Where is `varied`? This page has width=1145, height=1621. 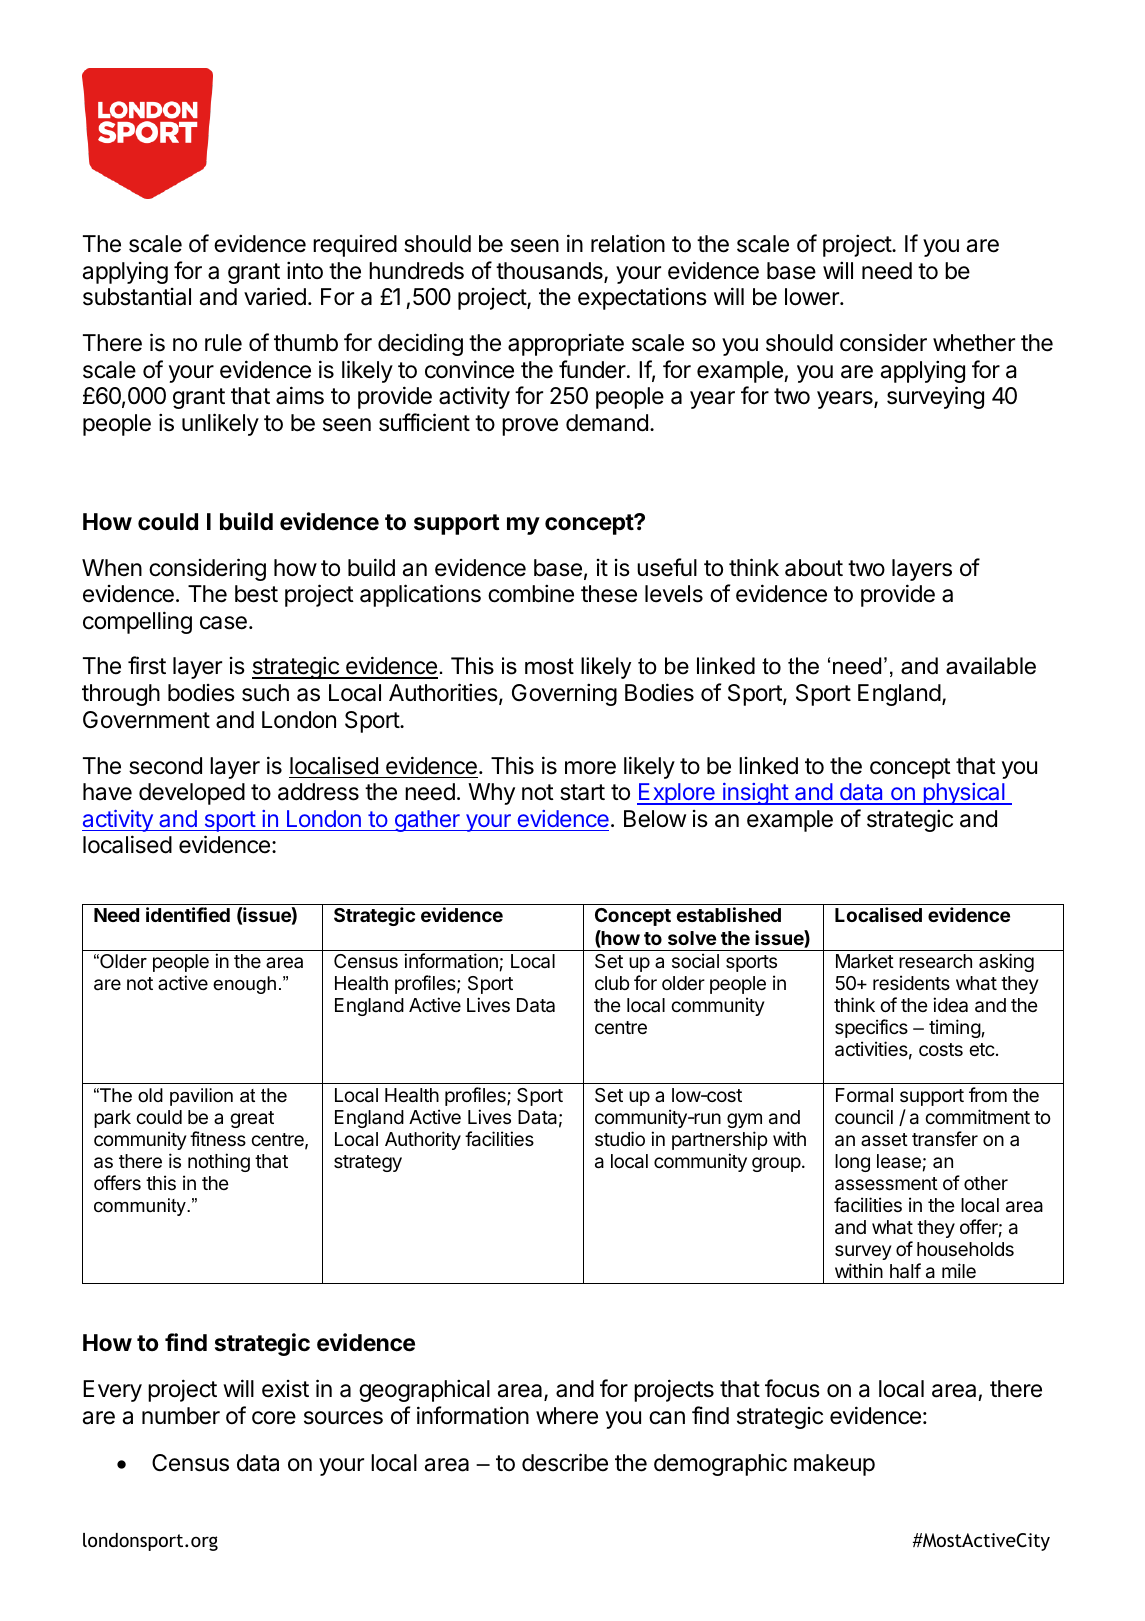
varied is located at coordinates (275, 296).
